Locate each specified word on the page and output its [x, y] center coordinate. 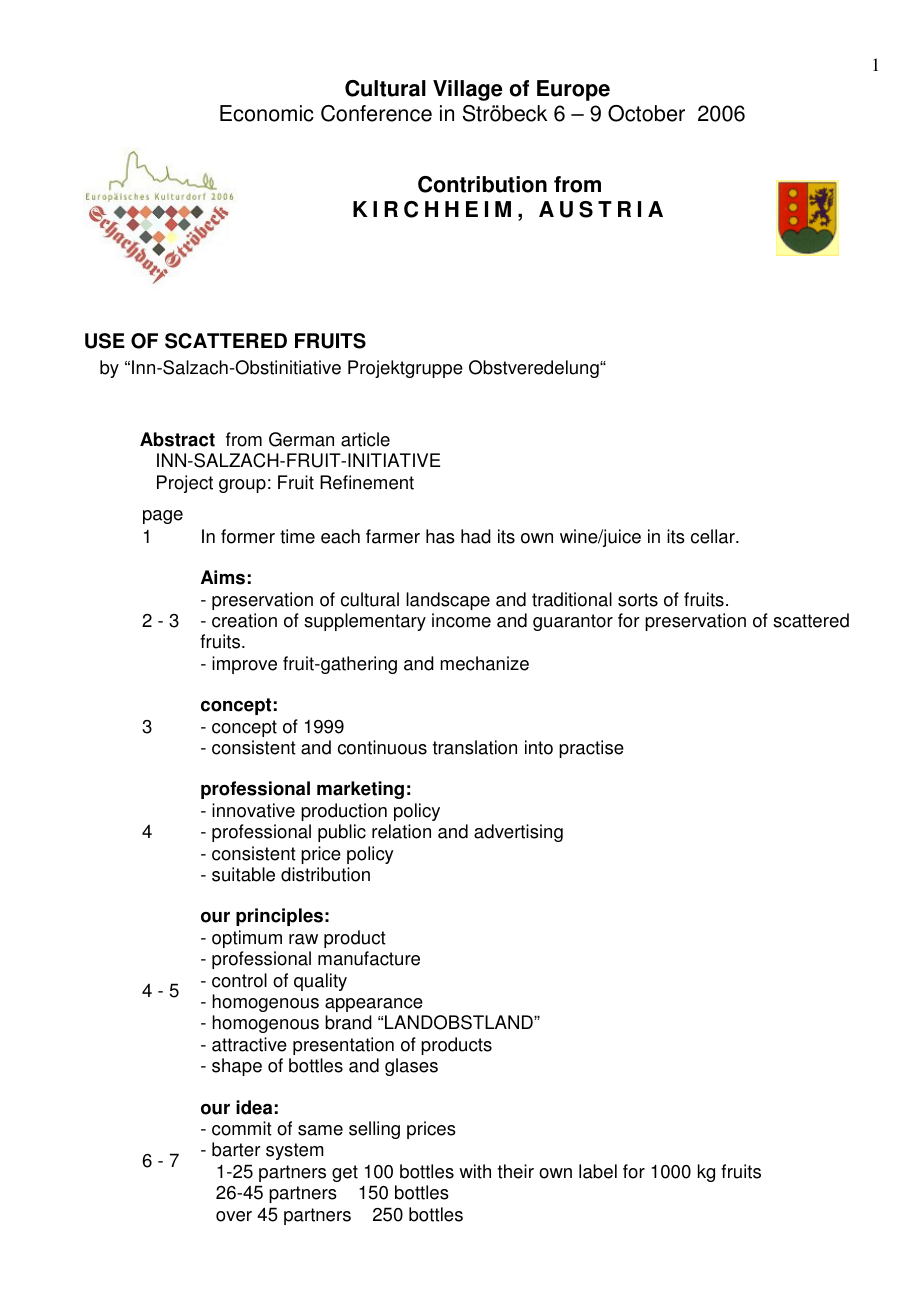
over [234, 1216]
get [345, 1173]
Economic [267, 113]
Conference [376, 113]
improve [244, 665]
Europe [573, 90]
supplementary [365, 622]
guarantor [573, 622]
